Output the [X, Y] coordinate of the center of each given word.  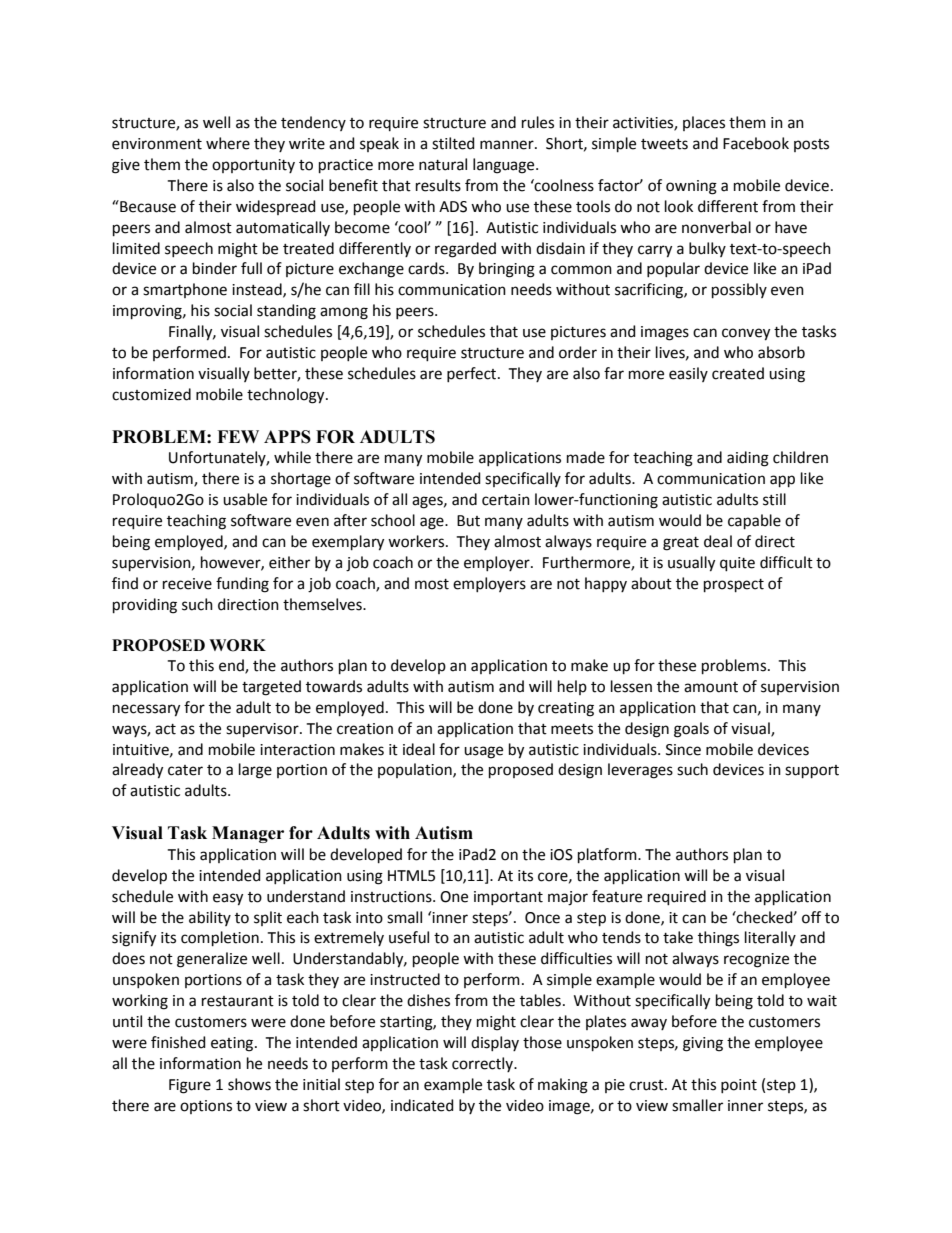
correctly [483, 1064]
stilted [453, 143]
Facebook [756, 143]
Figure [190, 1086]
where [228, 143]
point [739, 1086]
